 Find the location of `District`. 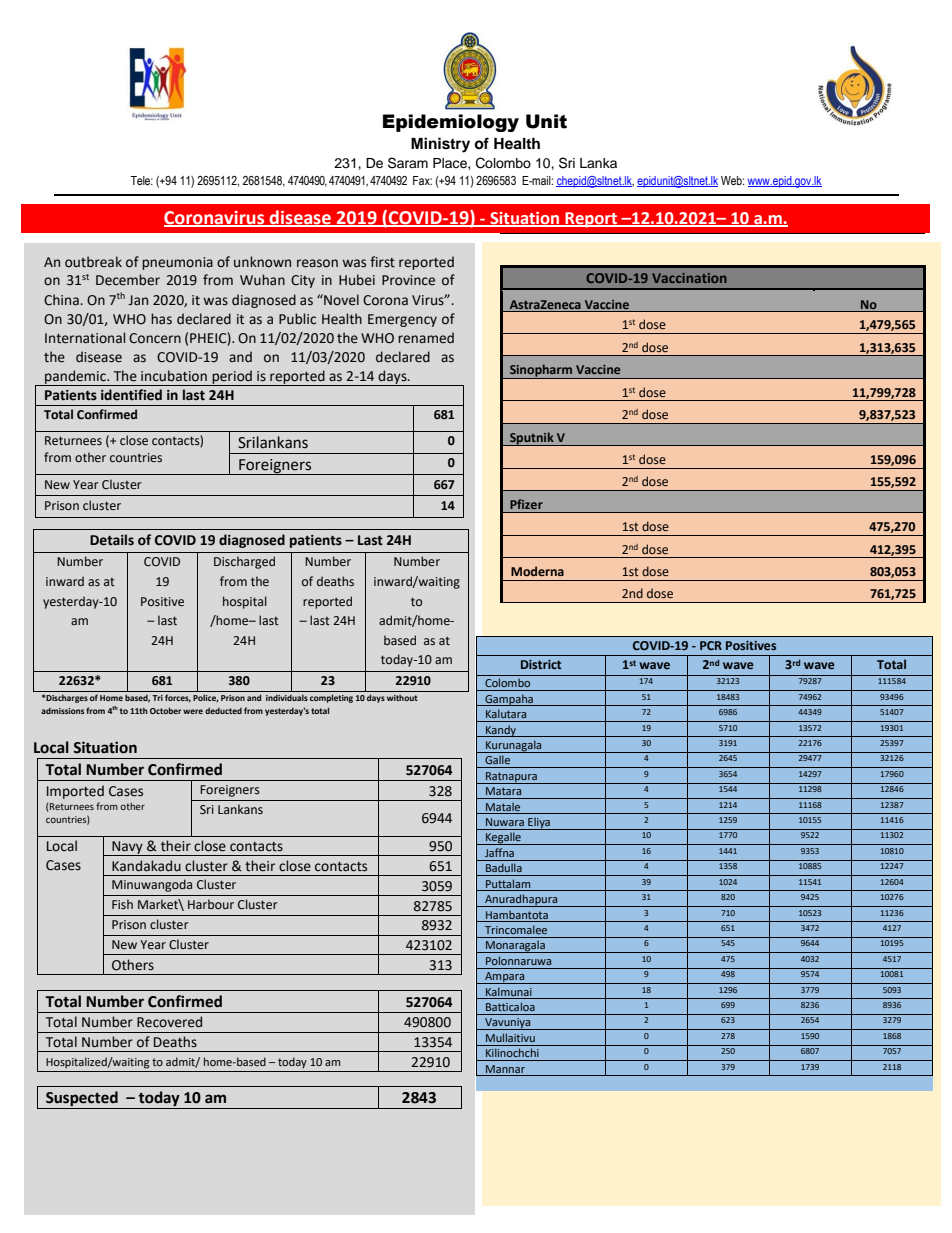

District is located at coordinates (541, 664).
